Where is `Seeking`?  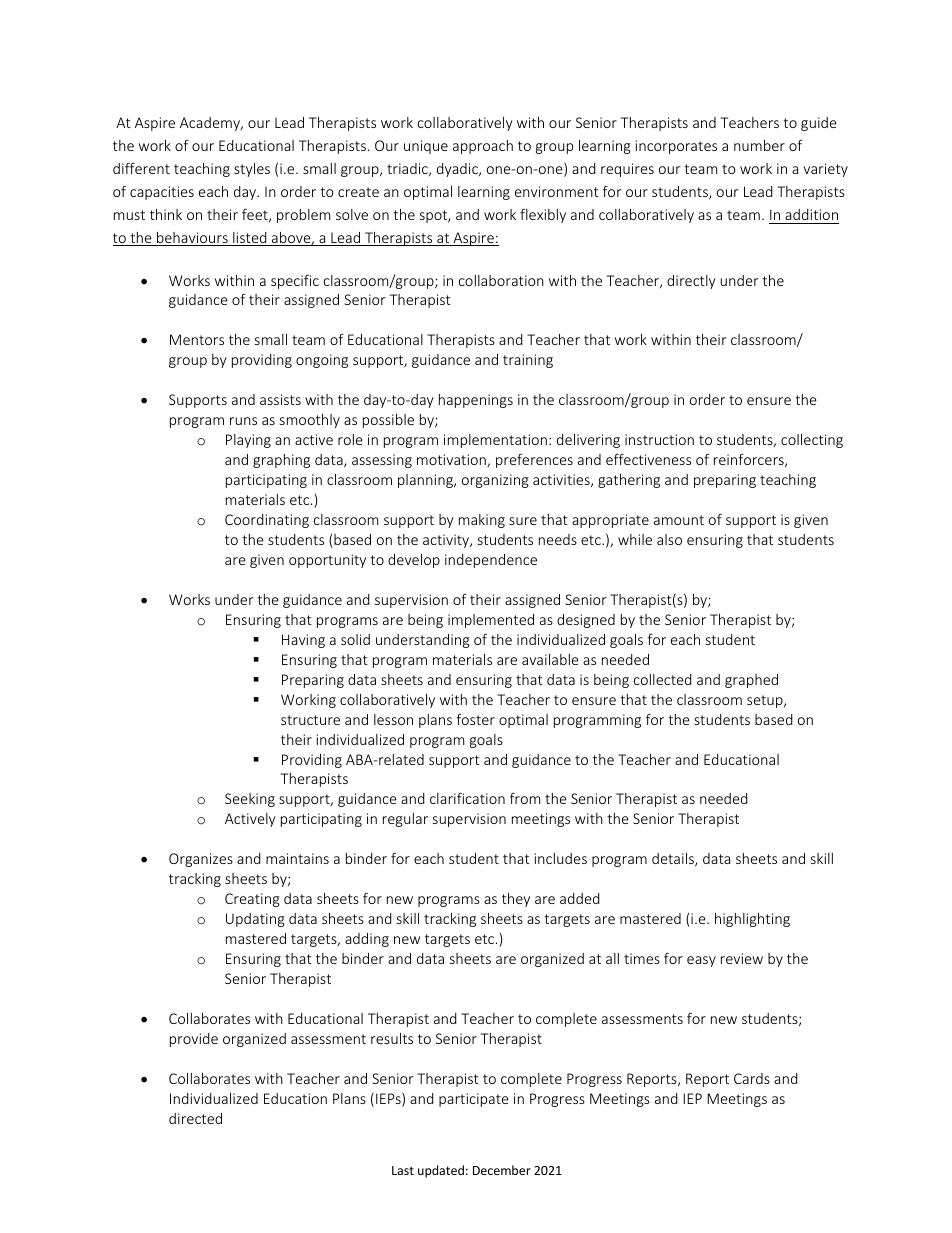 Seeking is located at coordinates (250, 800).
